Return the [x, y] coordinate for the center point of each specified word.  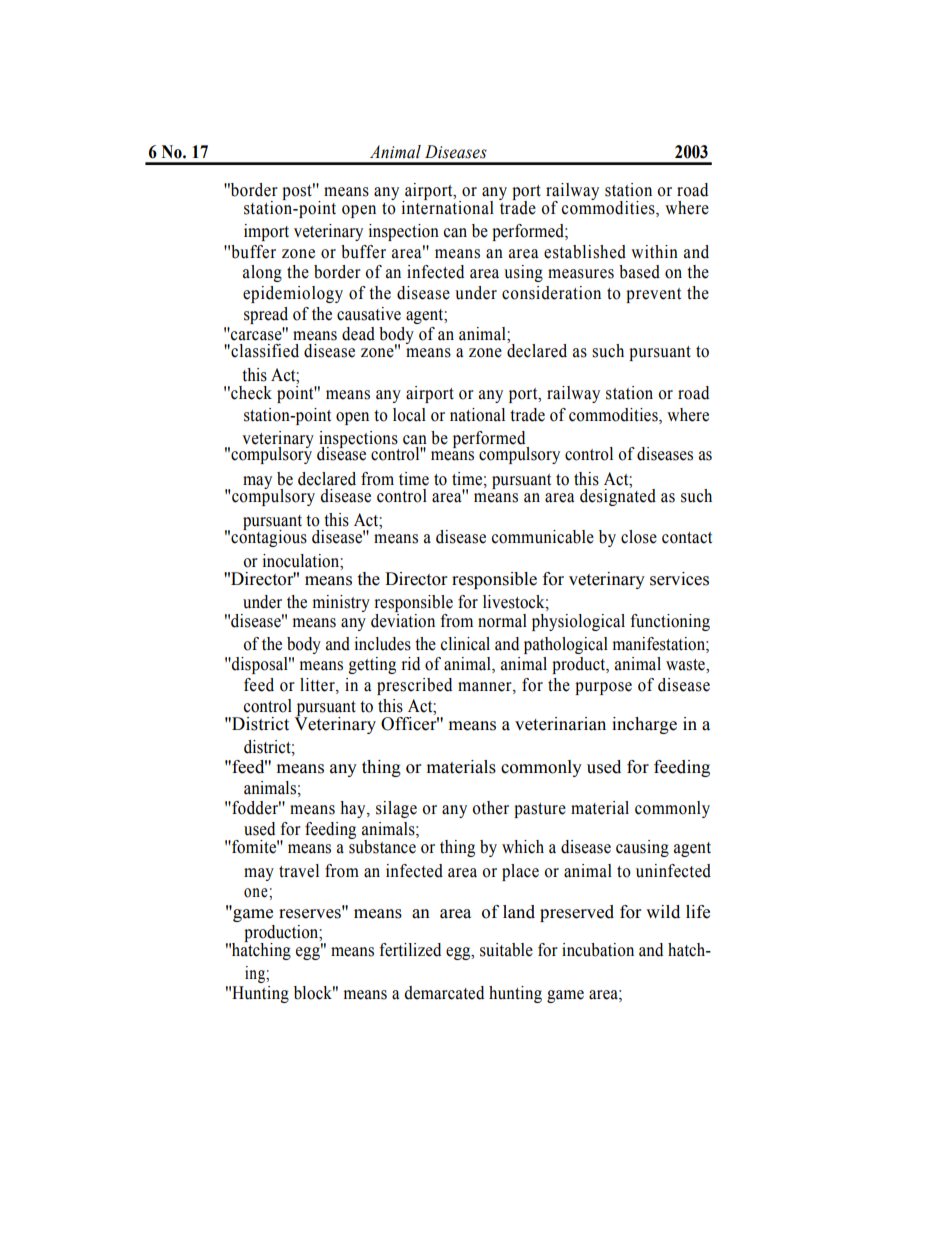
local [409, 415]
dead [358, 334]
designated [618, 496]
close [639, 537]
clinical [465, 644]
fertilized [410, 950]
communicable [543, 537]
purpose [603, 688]
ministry [341, 603]
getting [372, 665]
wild [663, 912]
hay [354, 809]
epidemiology [293, 294]
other [490, 808]
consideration [551, 293]
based [639, 272]
